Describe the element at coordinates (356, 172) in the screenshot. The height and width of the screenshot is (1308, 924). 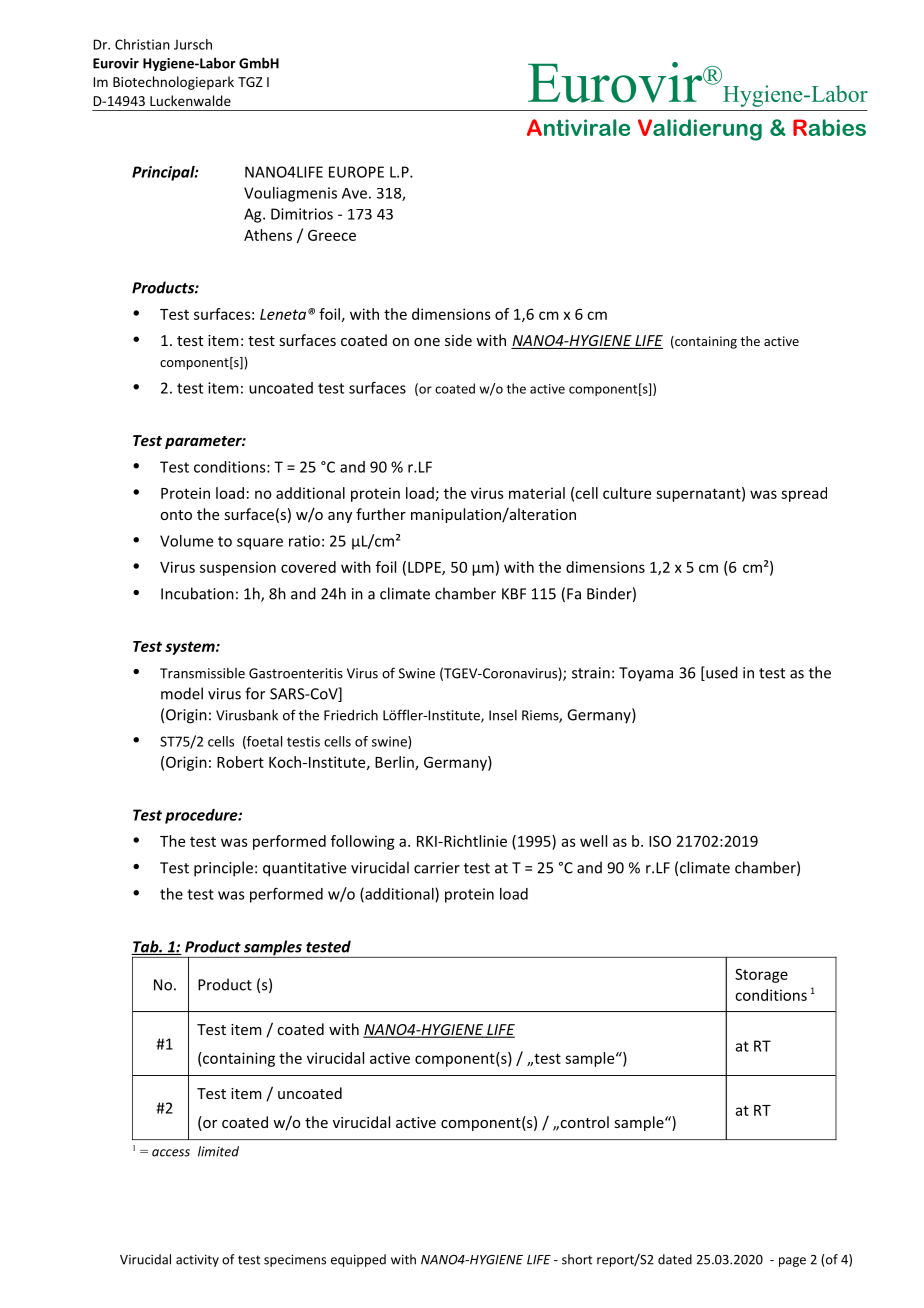
I see `EUROPE` at that location.
